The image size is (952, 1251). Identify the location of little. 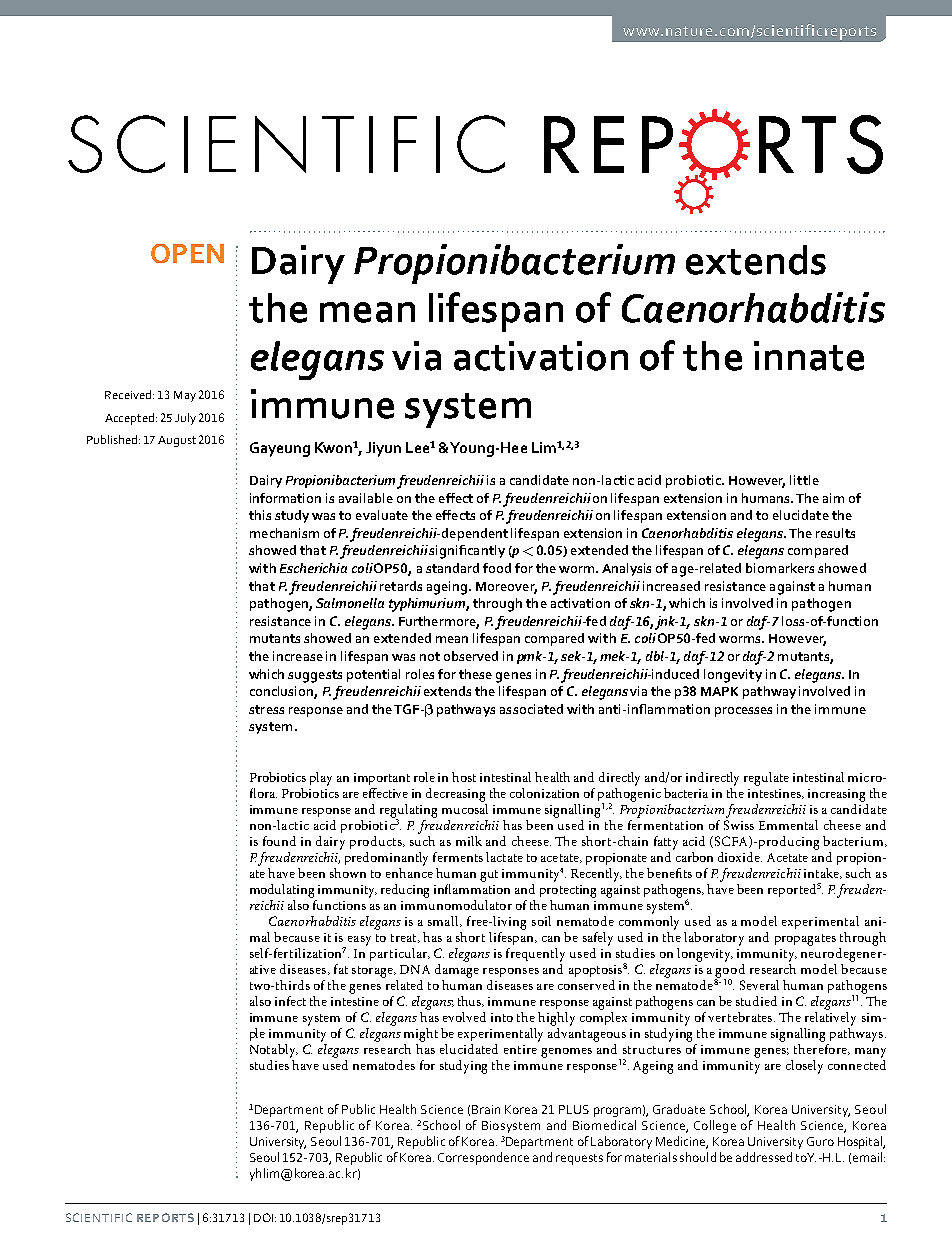
(804, 480).
